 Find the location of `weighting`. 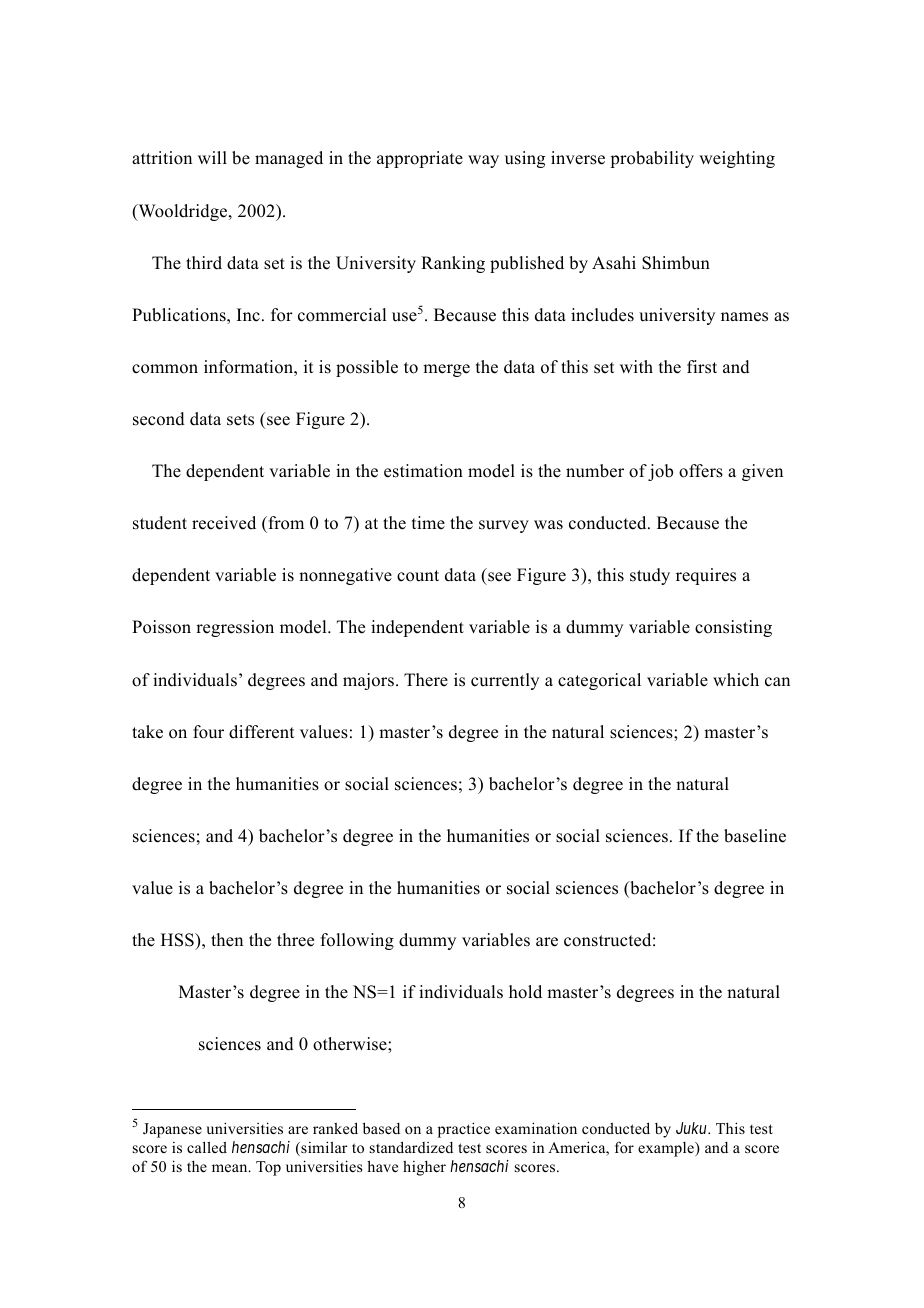

weighting is located at coordinates (737, 159).
